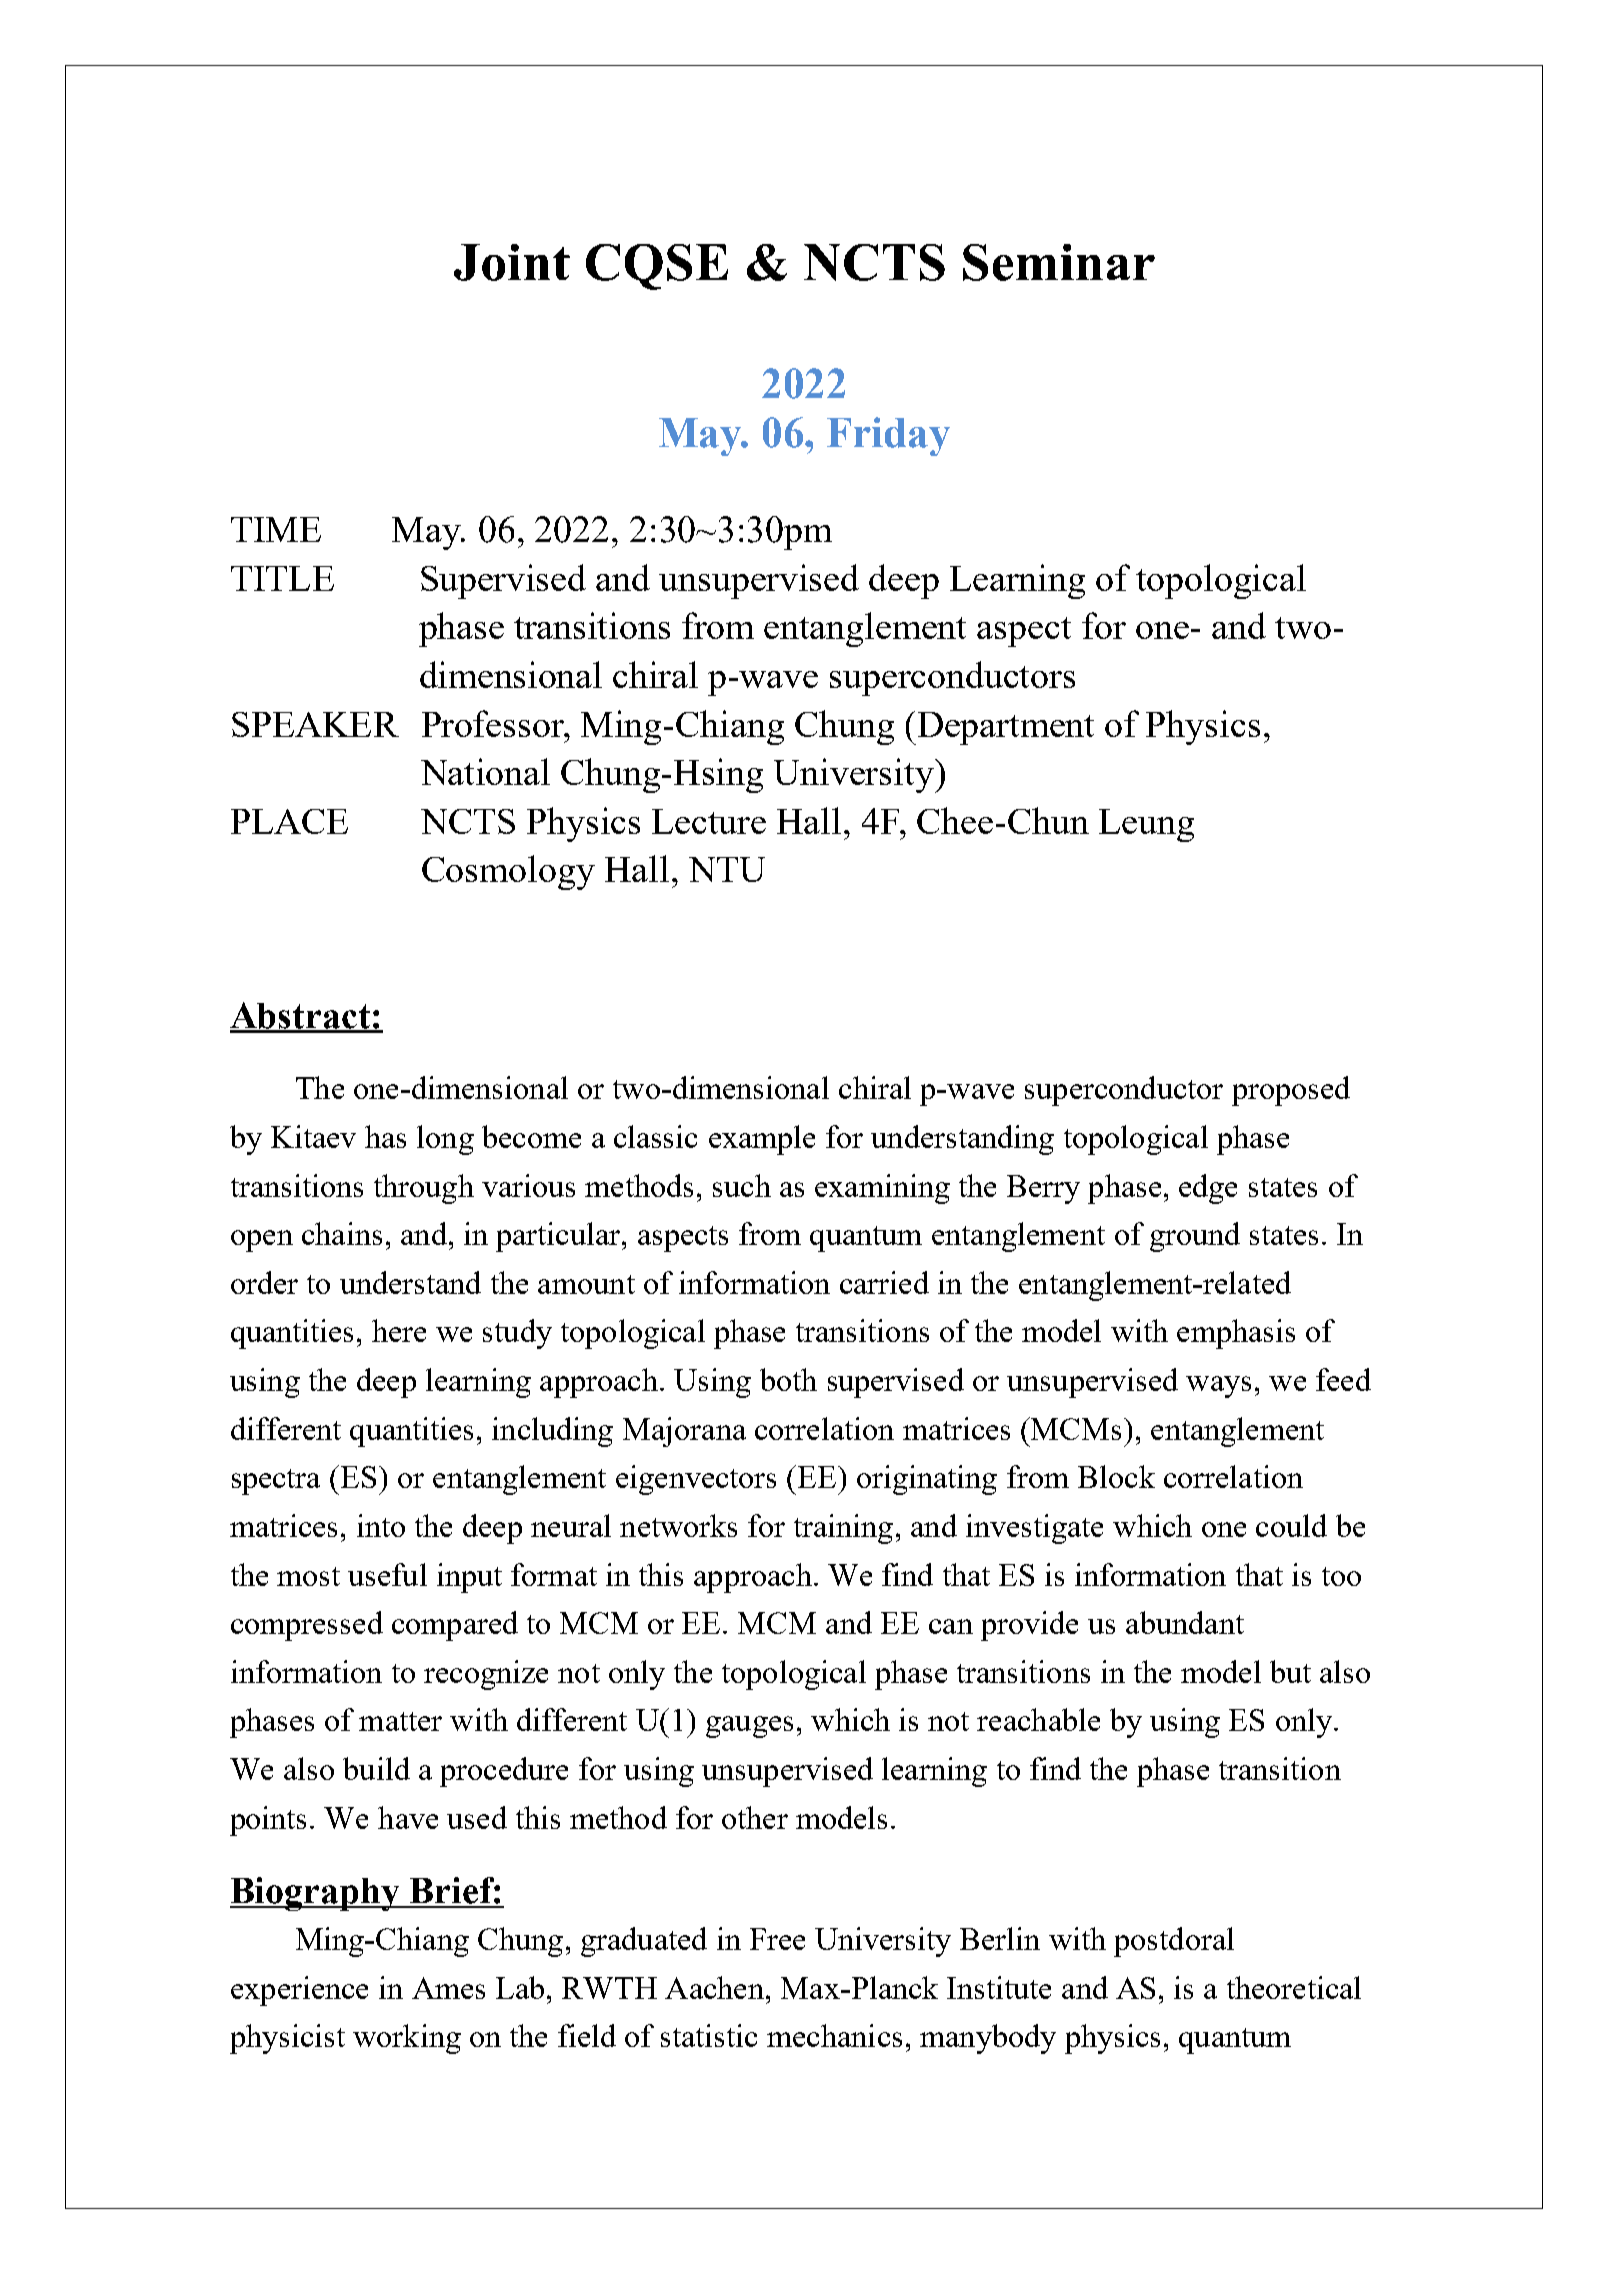 This screenshot has width=1608, height=2274. Describe the element at coordinates (512, 262) in the screenshot. I see `Joint` at that location.
